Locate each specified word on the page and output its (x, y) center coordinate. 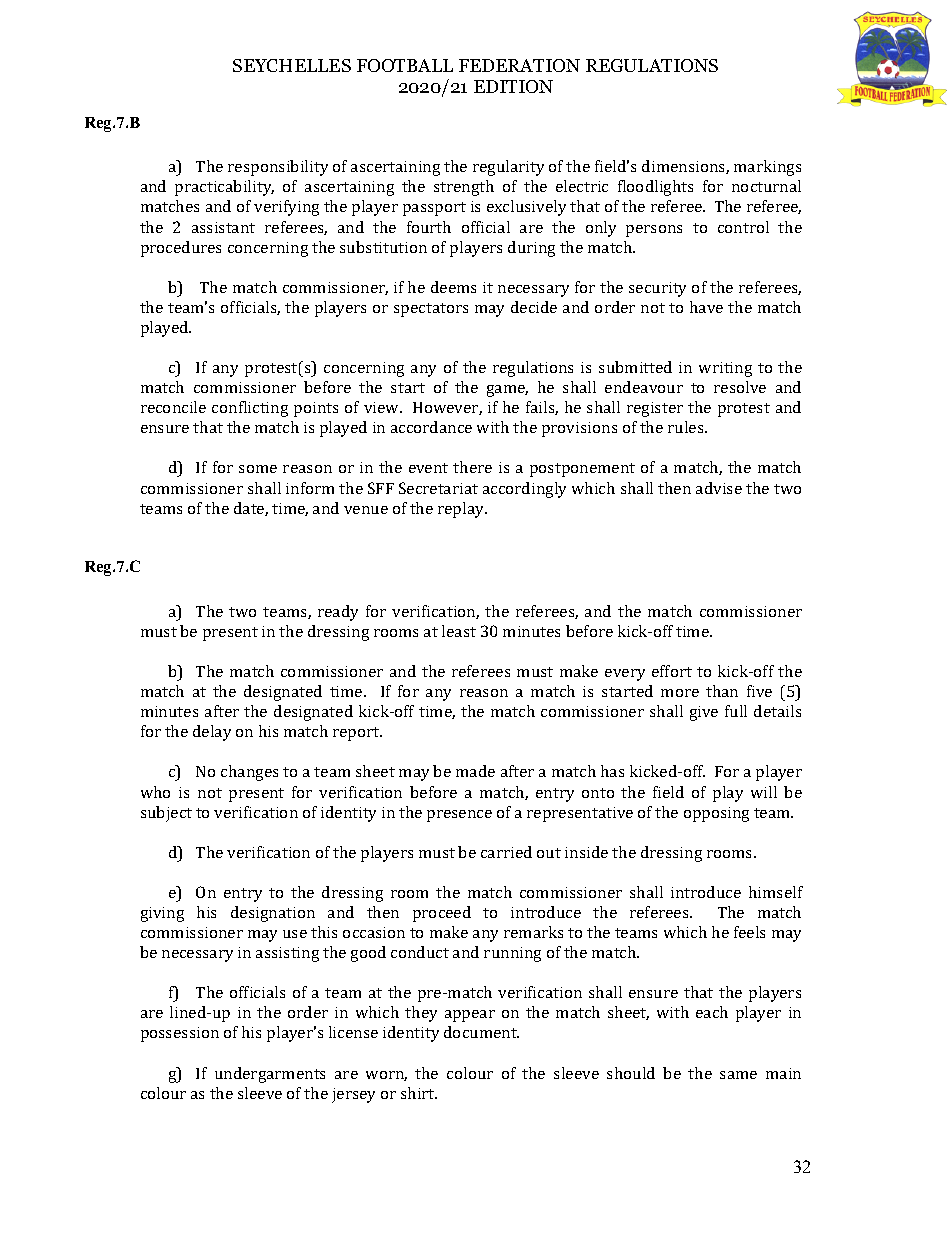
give (704, 713)
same (738, 1075)
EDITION (513, 86)
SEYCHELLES (292, 65)
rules (687, 427)
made (475, 771)
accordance (431, 427)
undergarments (270, 1075)
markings (767, 168)
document (481, 1032)
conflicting (250, 409)
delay (212, 733)
